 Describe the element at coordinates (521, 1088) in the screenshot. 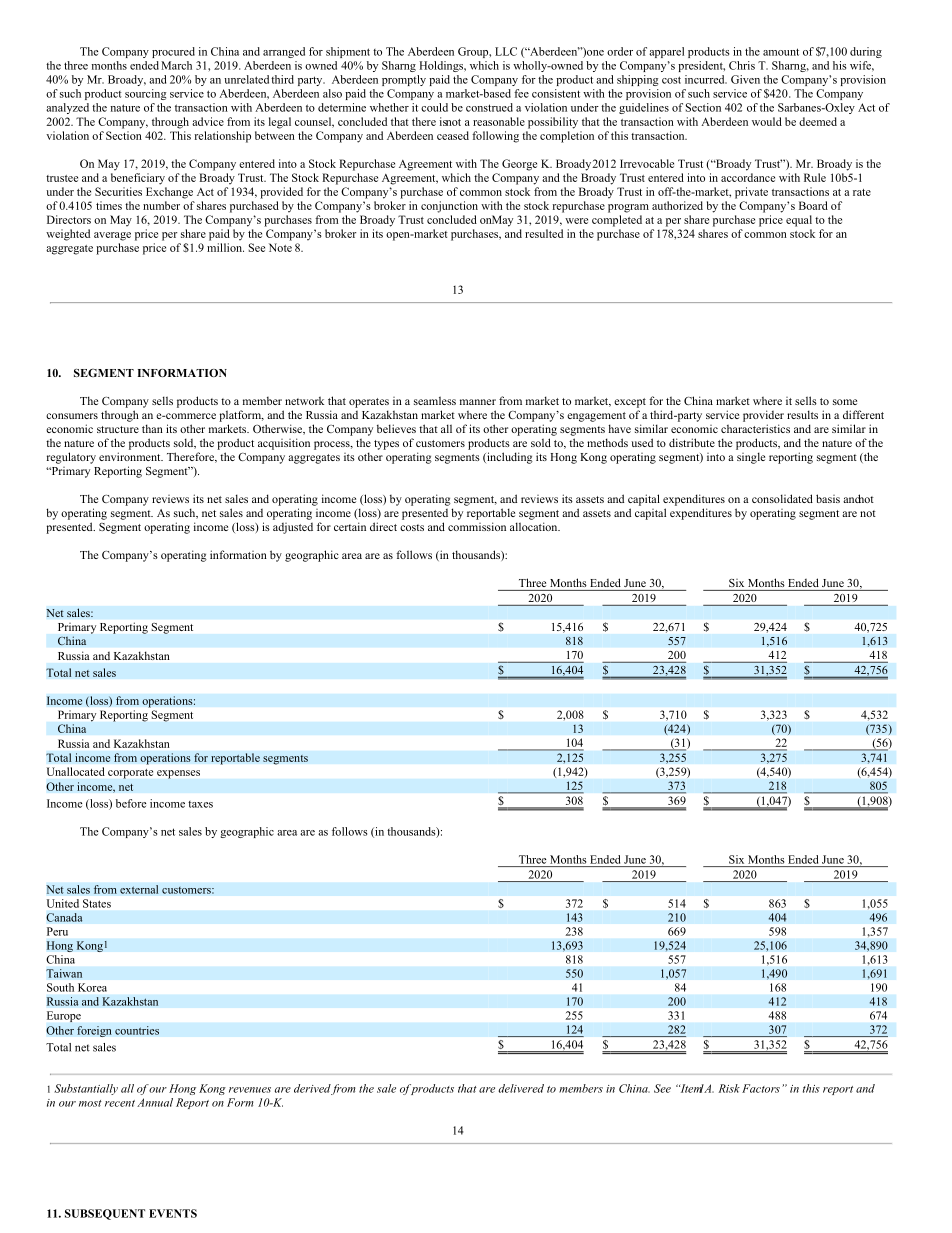

I see `delivered` at that location.
